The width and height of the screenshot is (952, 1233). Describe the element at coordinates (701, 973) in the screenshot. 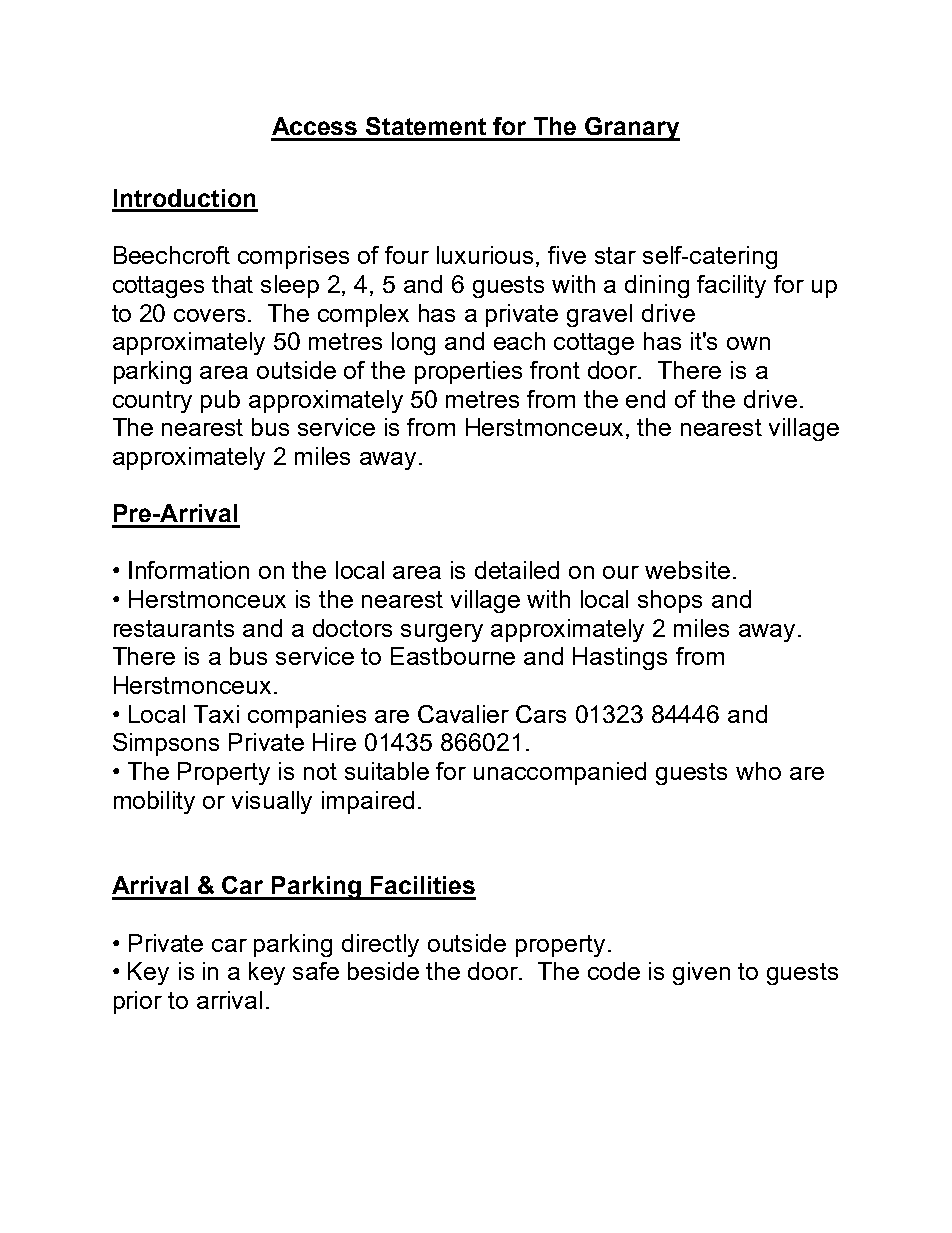

I see `given` at that location.
